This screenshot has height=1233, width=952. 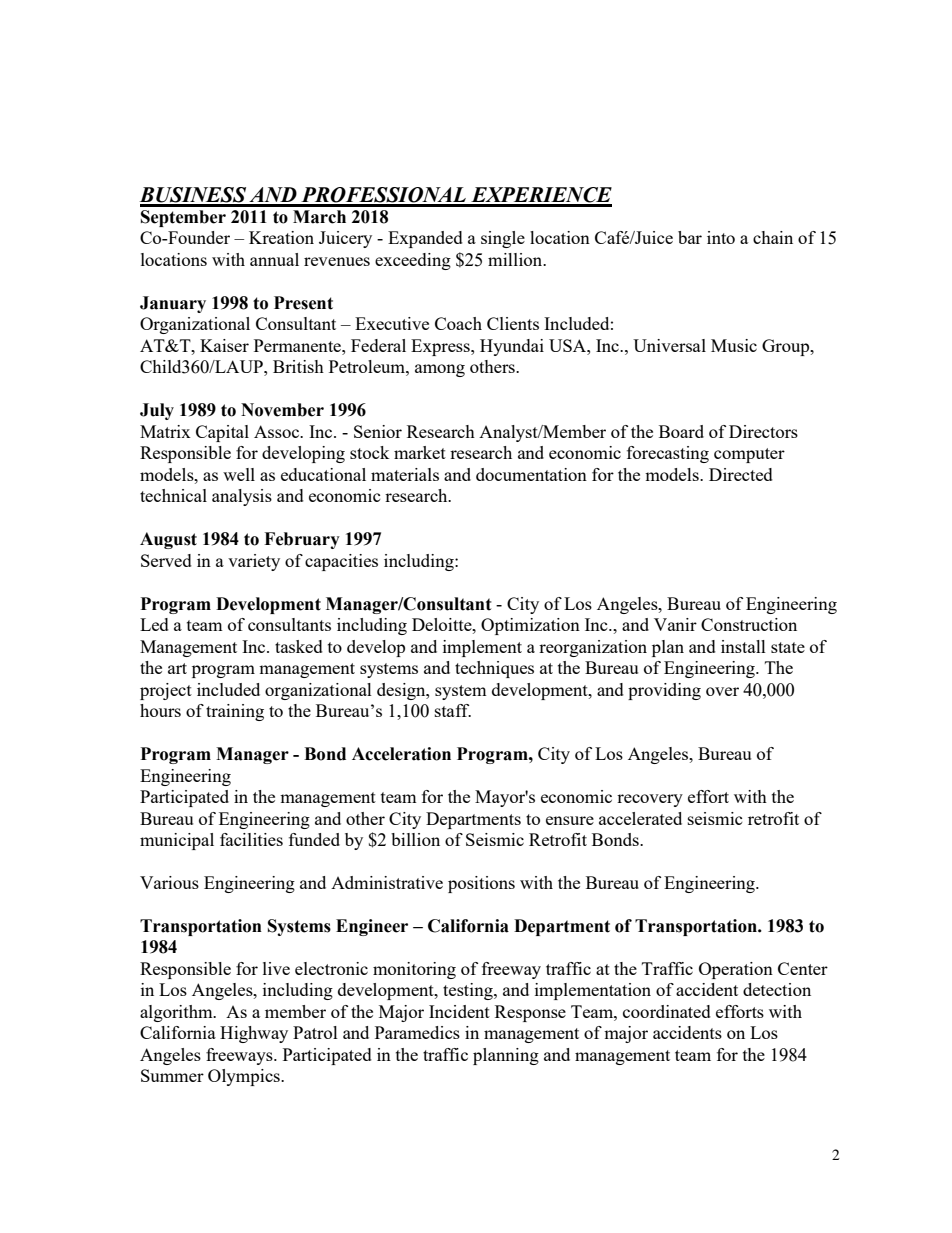 What do you see at coordinates (503, 239) in the screenshot?
I see `single` at bounding box center [503, 239].
